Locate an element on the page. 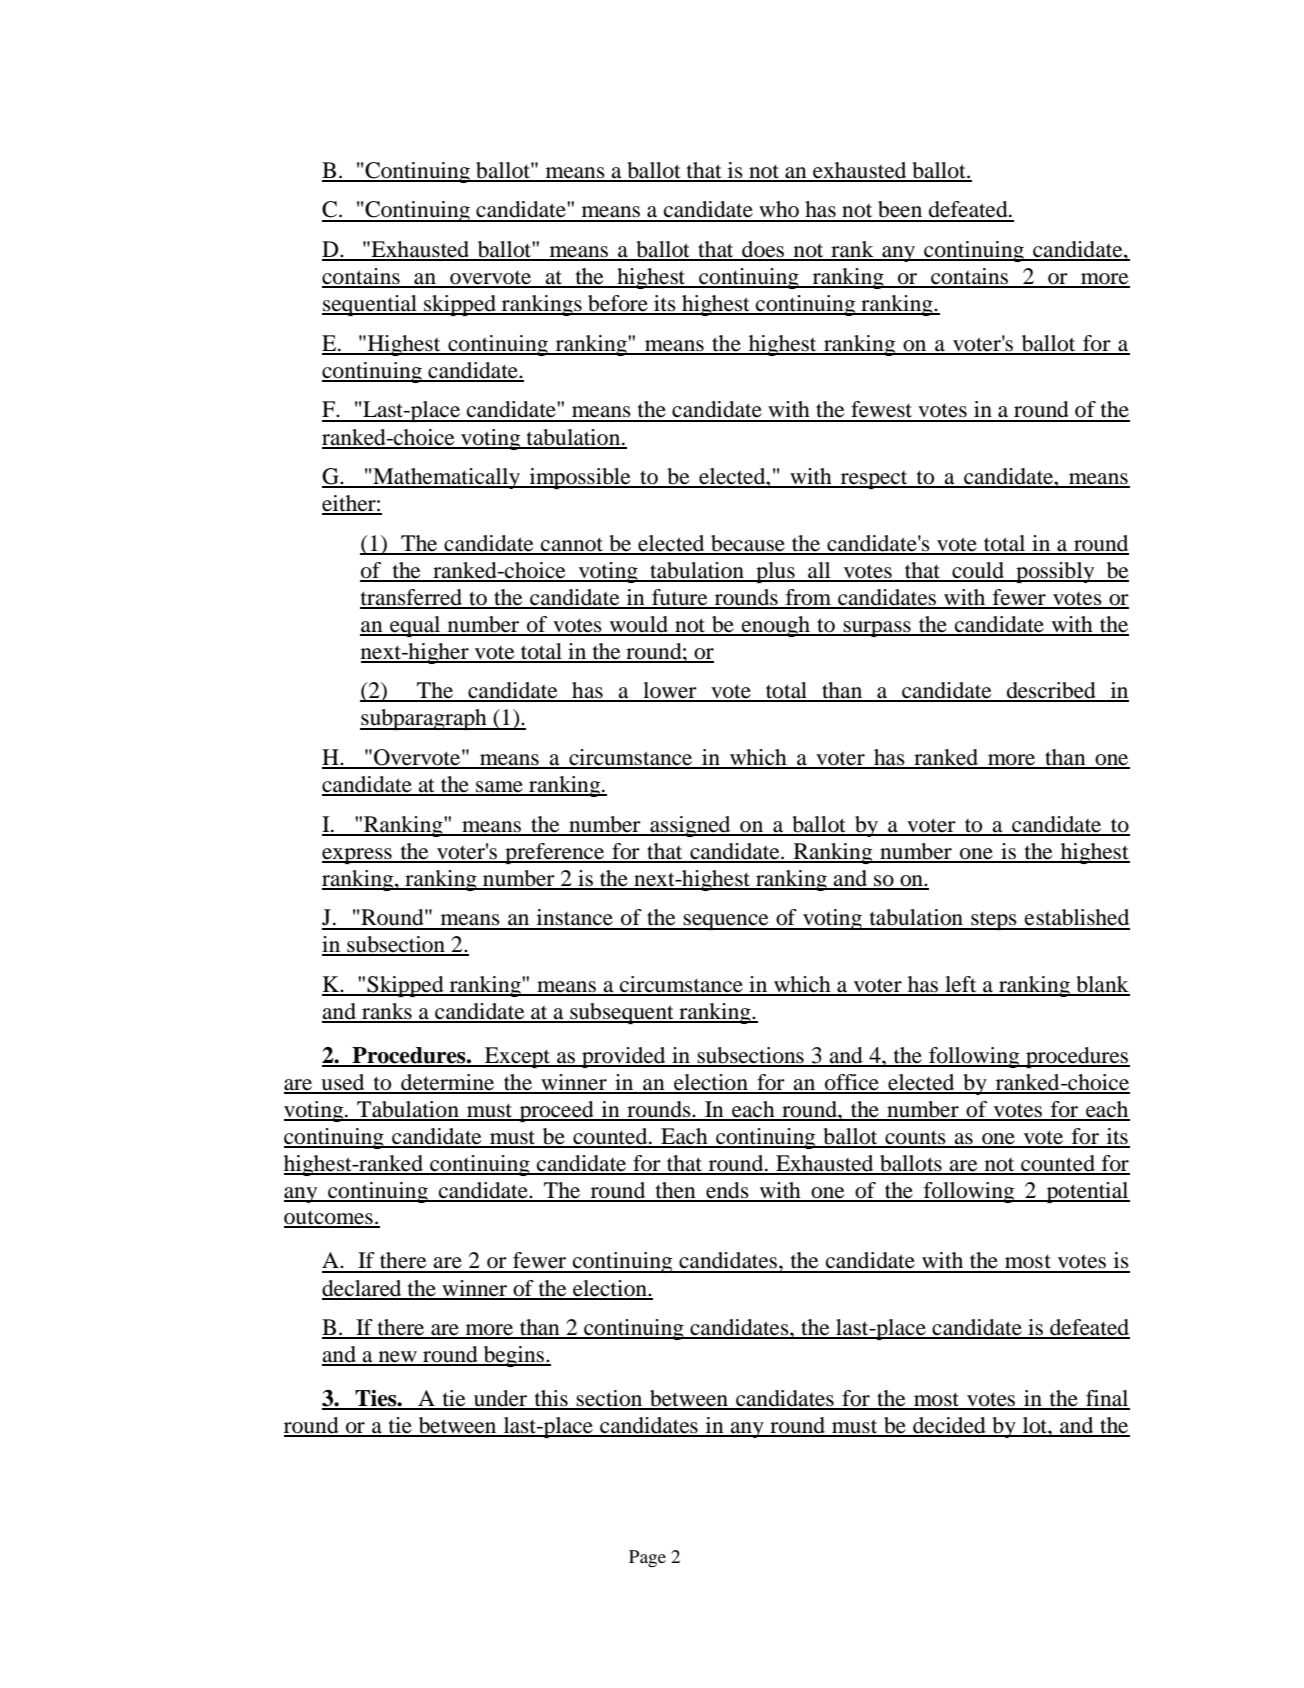 This image has width=1304, height=1688. decided is located at coordinates (949, 1426).
